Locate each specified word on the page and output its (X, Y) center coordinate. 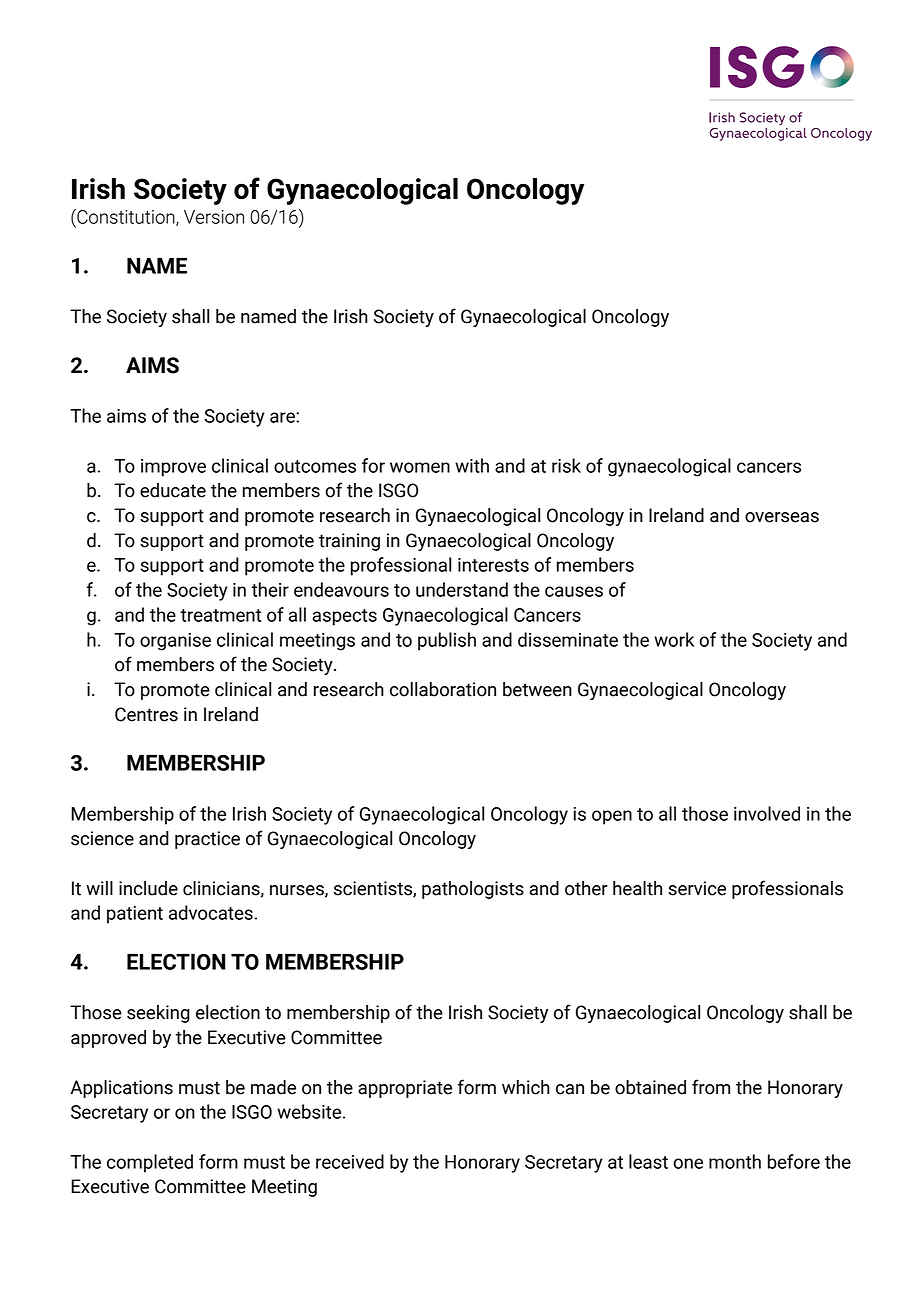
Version (214, 217)
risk (566, 465)
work (674, 639)
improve (173, 468)
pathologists (473, 890)
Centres (146, 714)
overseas (782, 517)
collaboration (443, 689)
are (283, 417)
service (697, 888)
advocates (212, 912)
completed (150, 1163)
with (472, 465)
